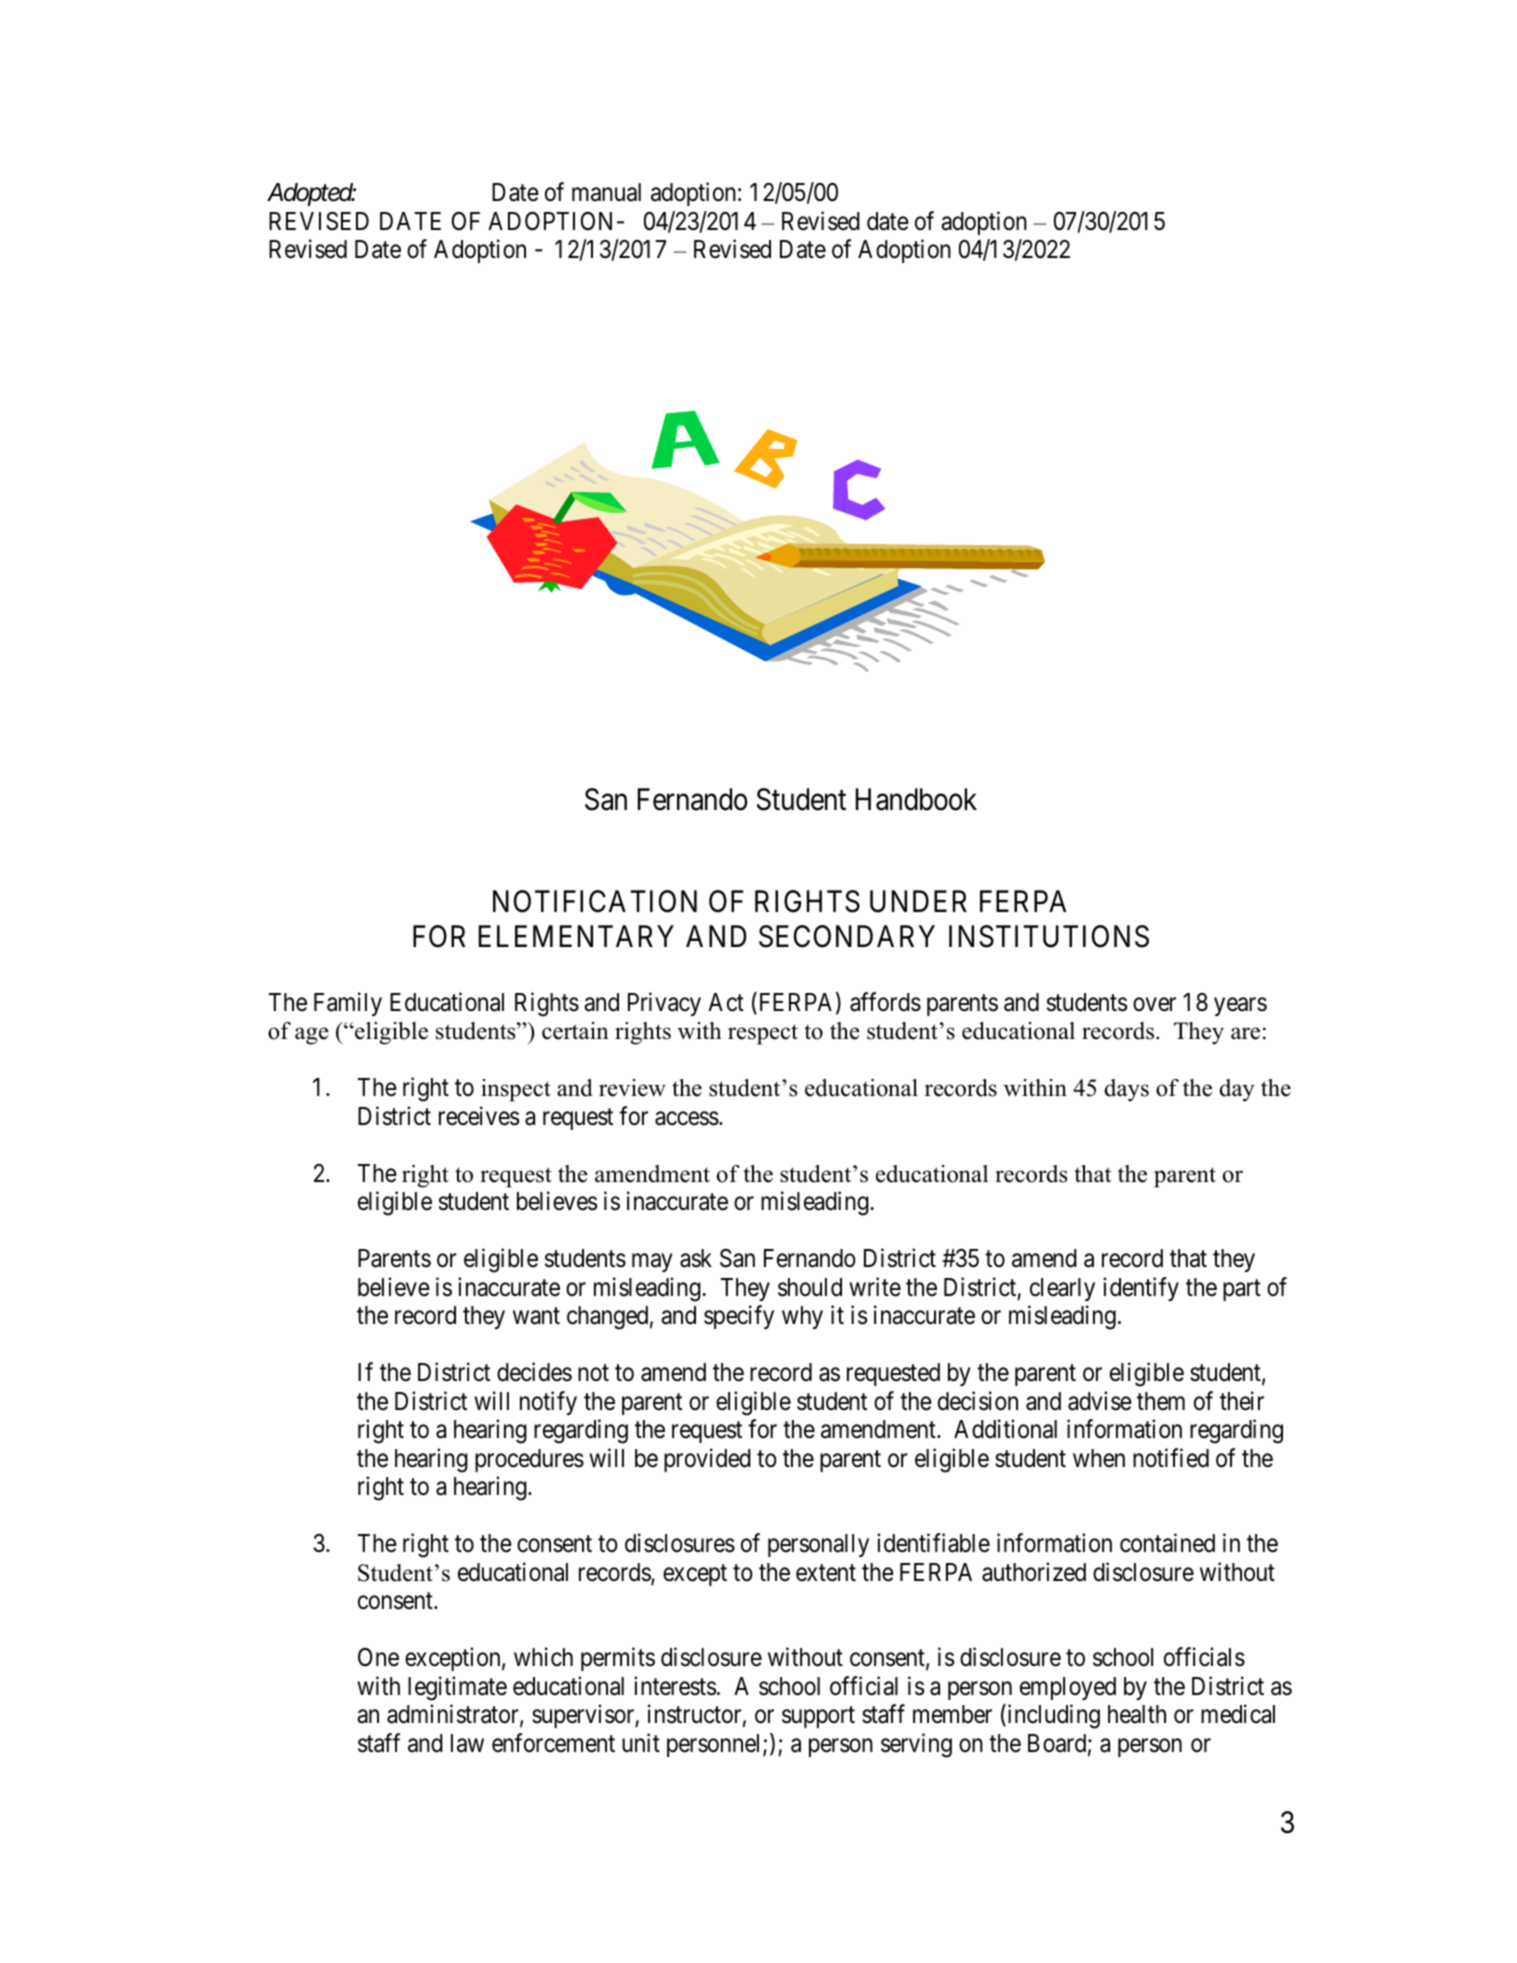  Describe the element at coordinates (918, 902) in the page. I see `UNDER` at that location.
